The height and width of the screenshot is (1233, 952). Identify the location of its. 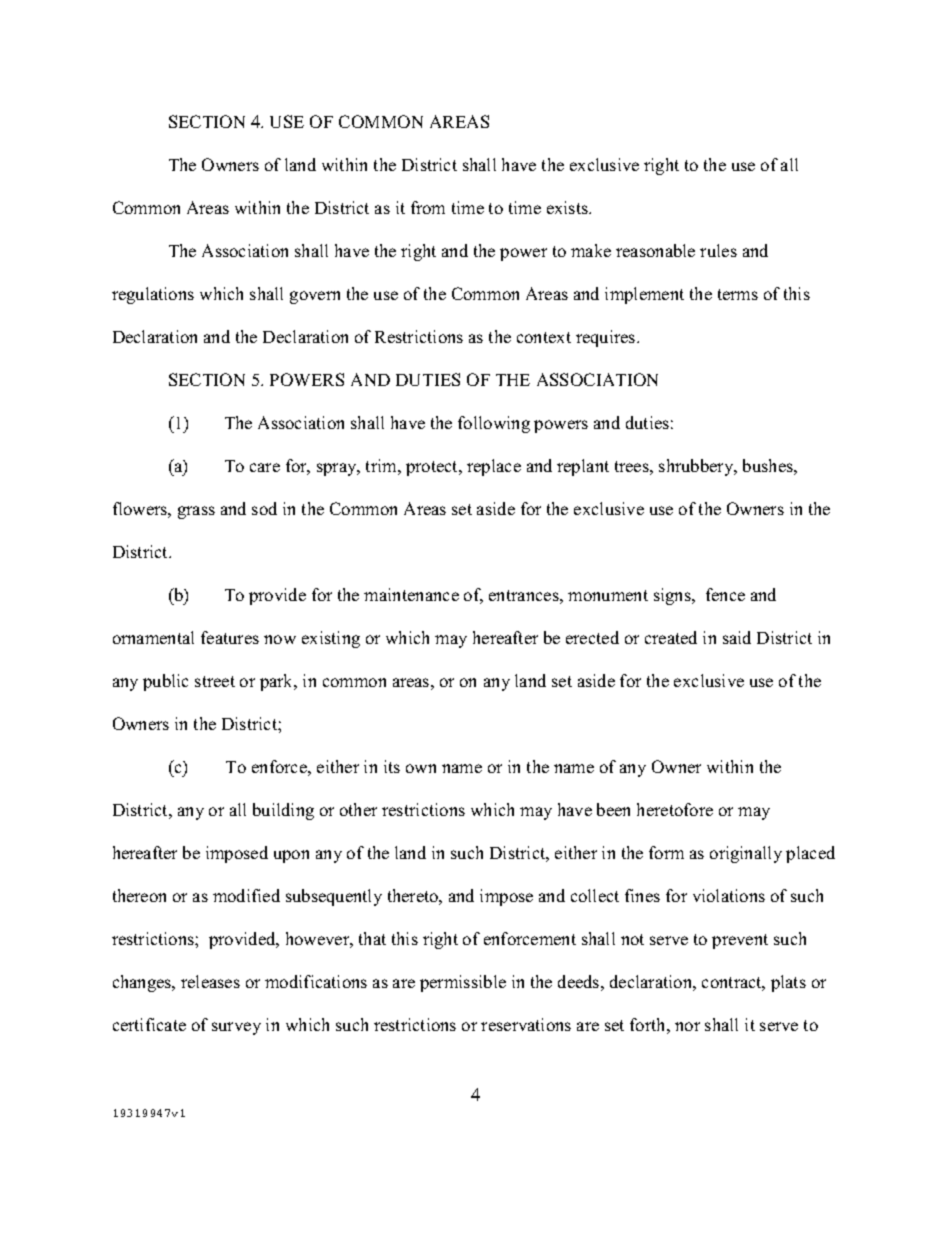
(392, 766).
